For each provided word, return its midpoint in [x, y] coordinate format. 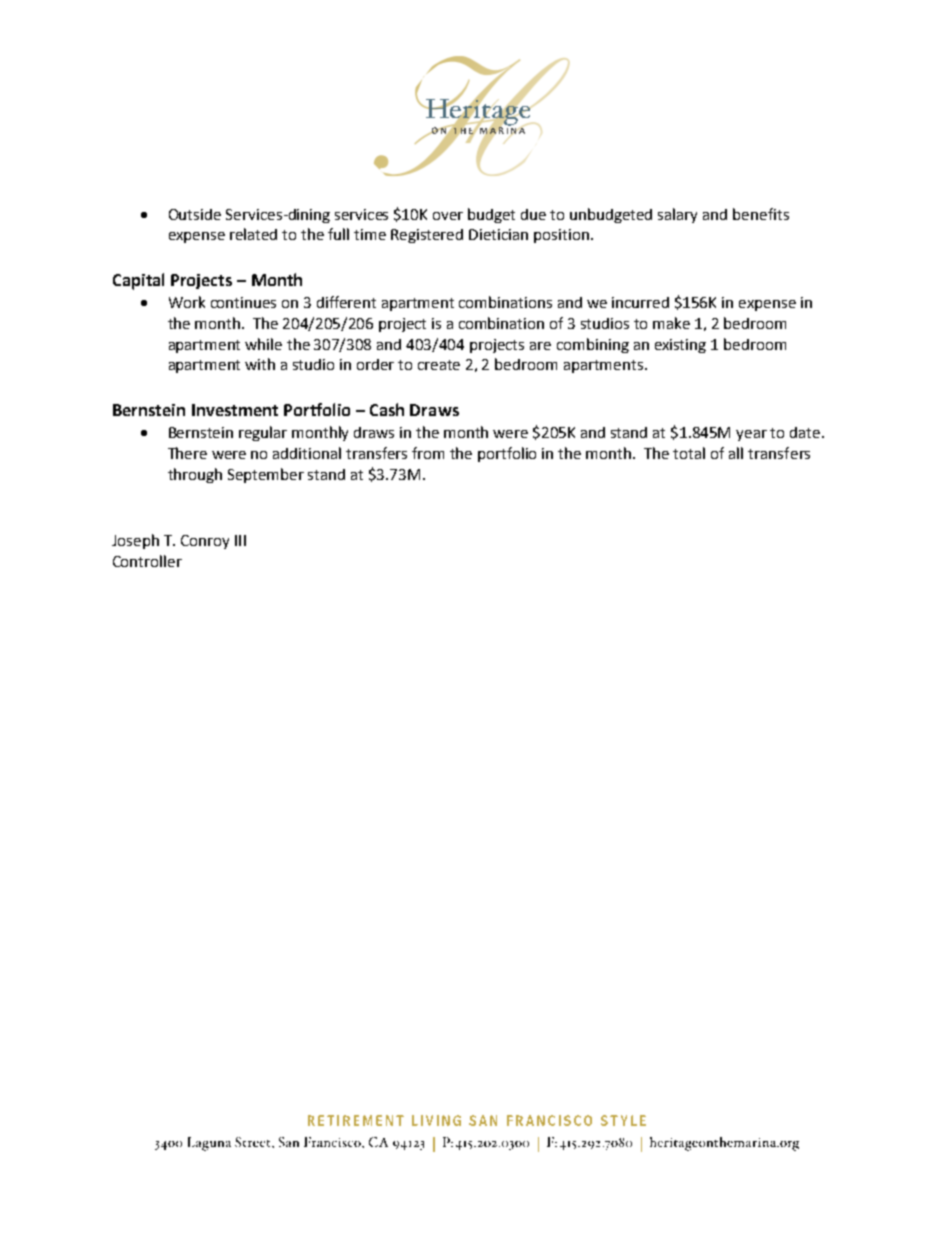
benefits [761, 214]
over [448, 216]
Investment [235, 410]
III [240, 540]
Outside [195, 214]
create [439, 365]
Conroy [205, 542]
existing [680, 346]
